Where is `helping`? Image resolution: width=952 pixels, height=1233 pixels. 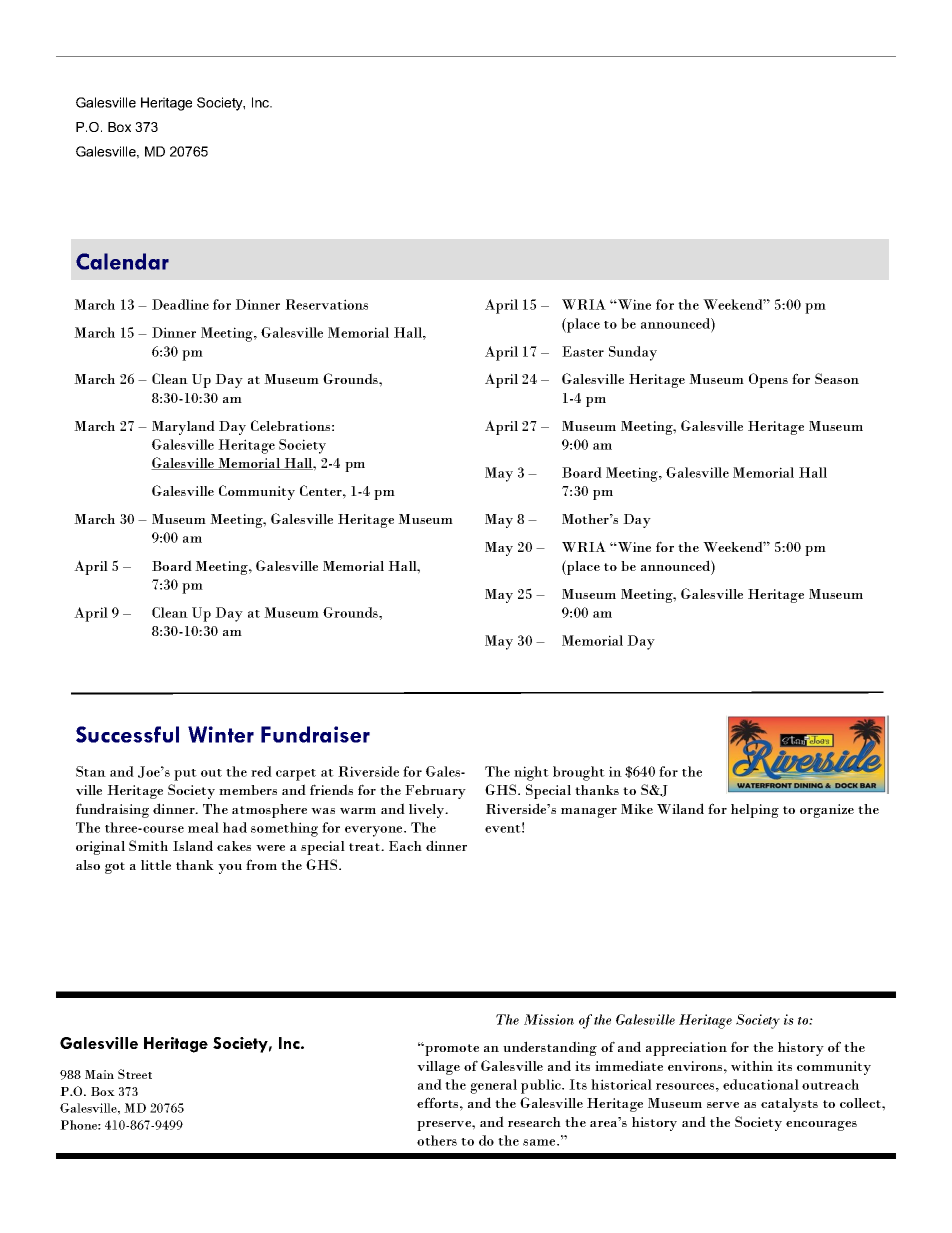 helping is located at coordinates (755, 811).
